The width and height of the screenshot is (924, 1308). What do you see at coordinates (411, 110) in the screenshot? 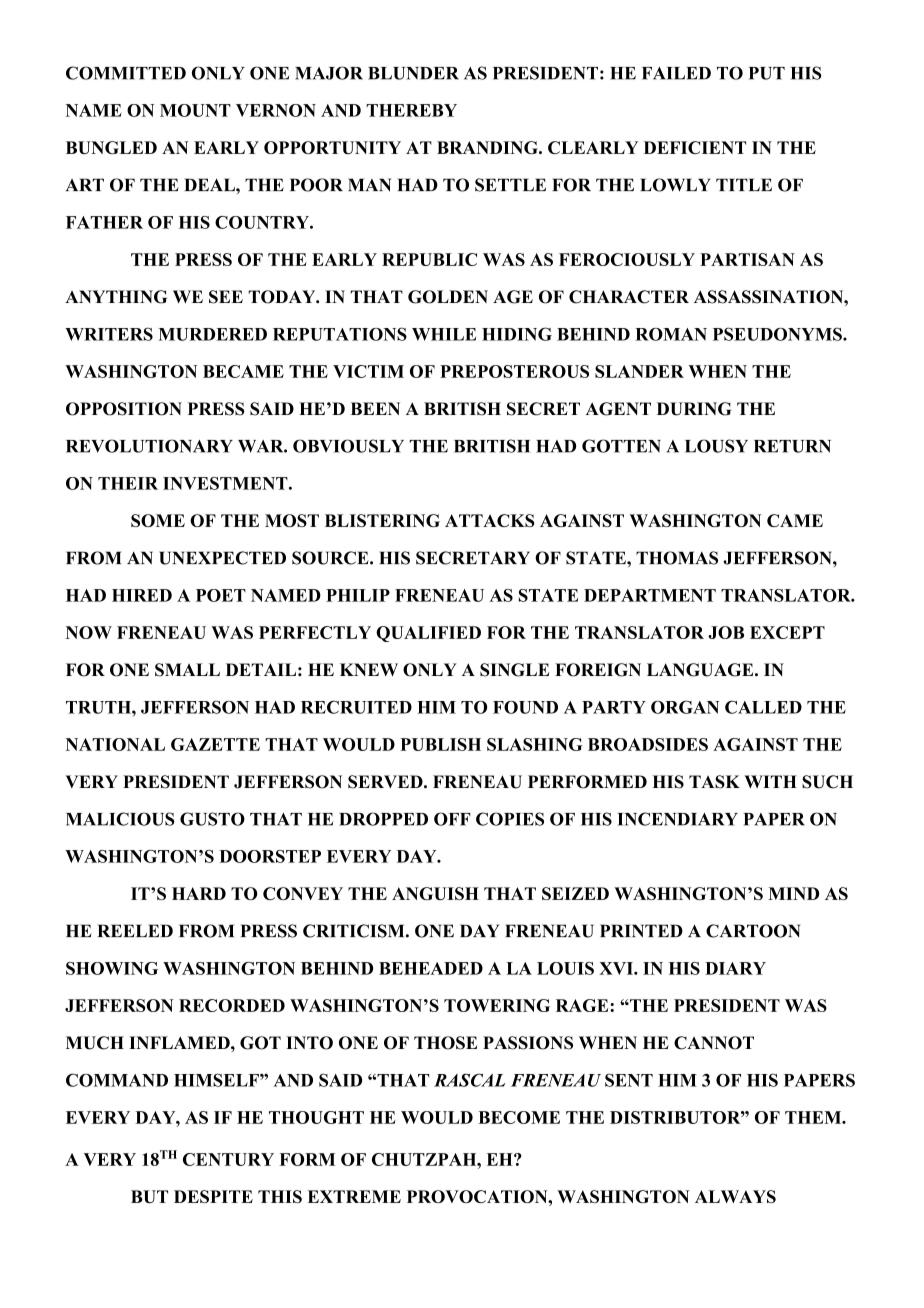
I see `THEREBY` at bounding box center [411, 110].
